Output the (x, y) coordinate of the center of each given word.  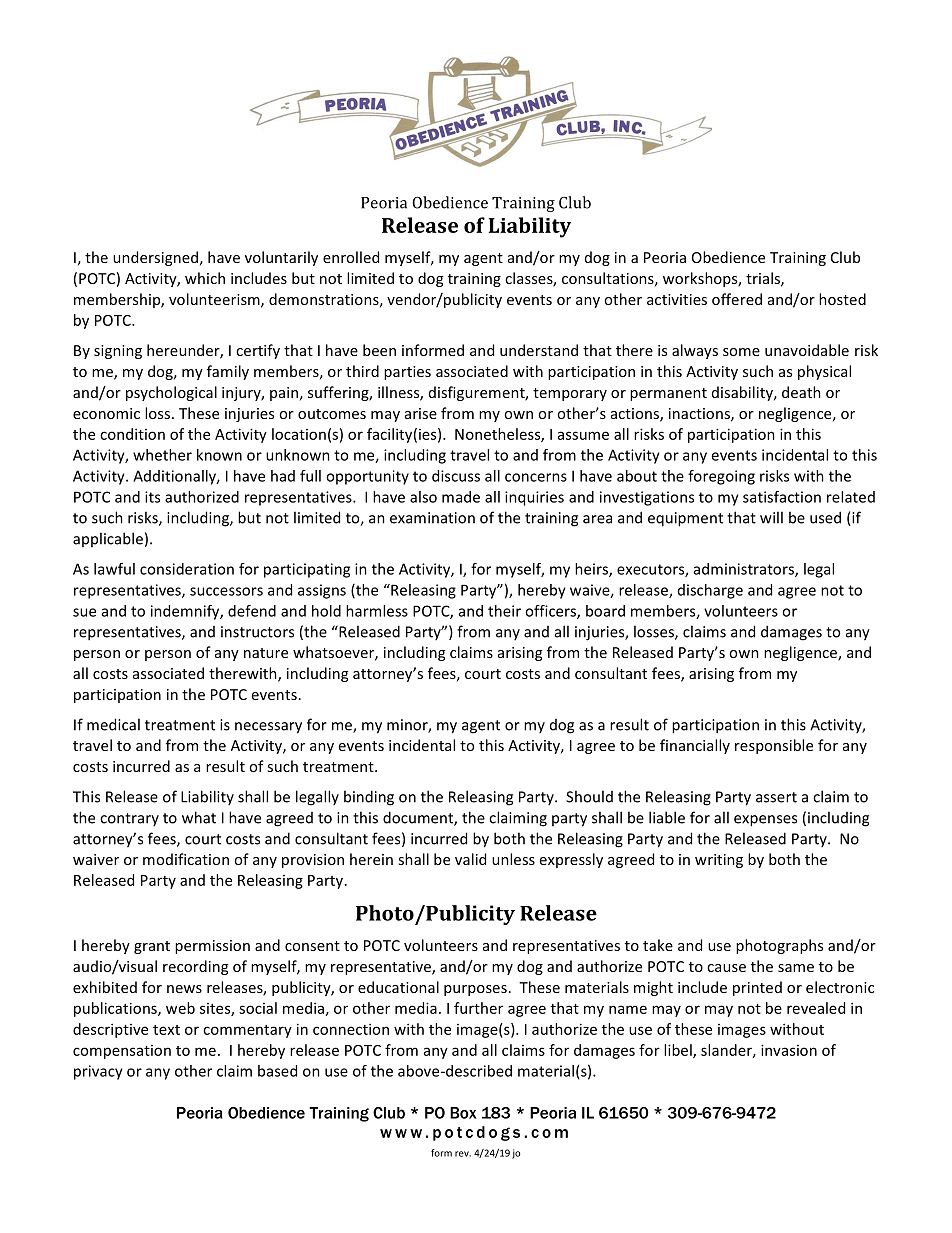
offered (737, 299)
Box (463, 1113)
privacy (98, 1072)
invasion (789, 1050)
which (205, 278)
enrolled (351, 257)
